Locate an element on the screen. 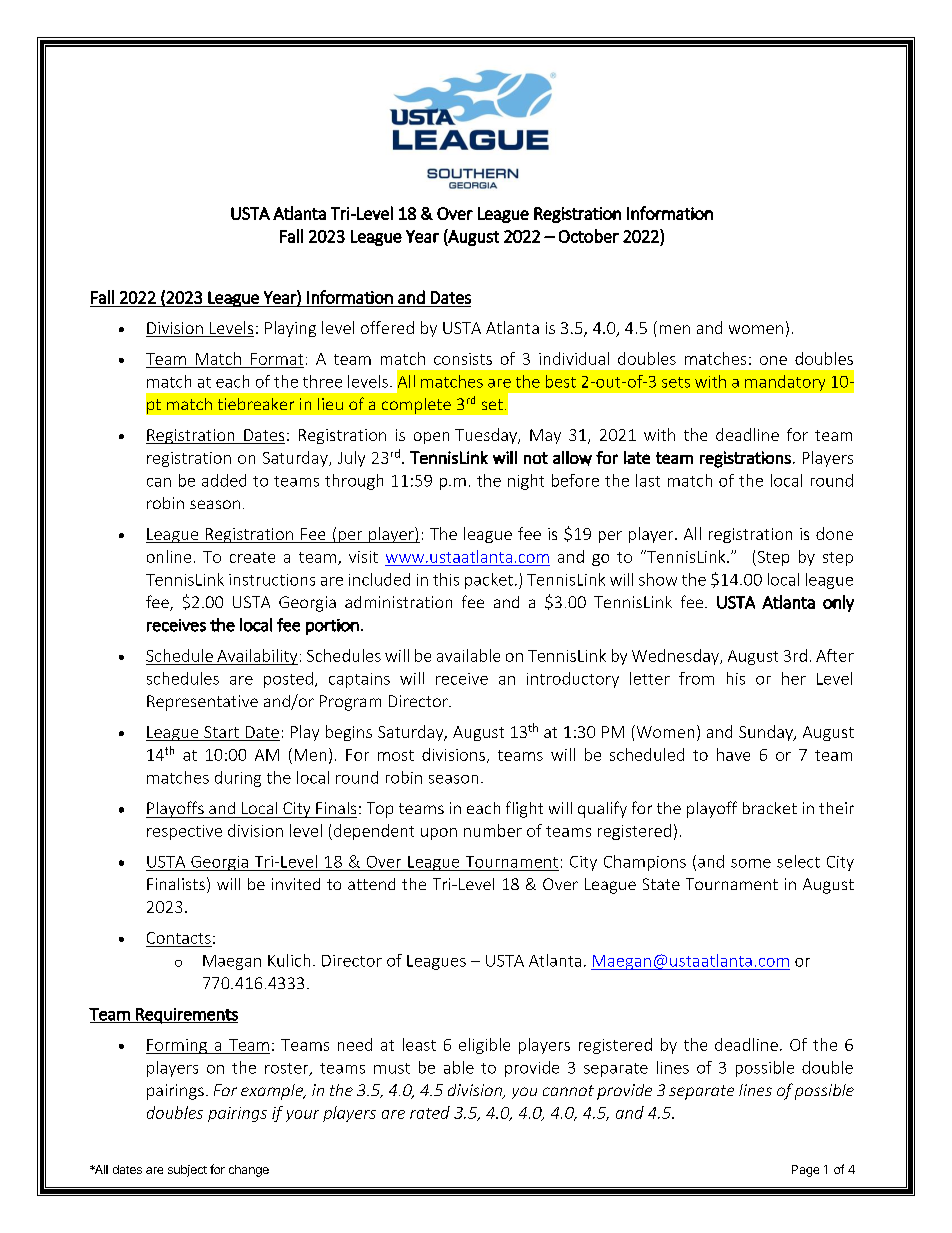 Image resolution: width=952 pixels, height=1233 pixels. introductory is located at coordinates (573, 680).
